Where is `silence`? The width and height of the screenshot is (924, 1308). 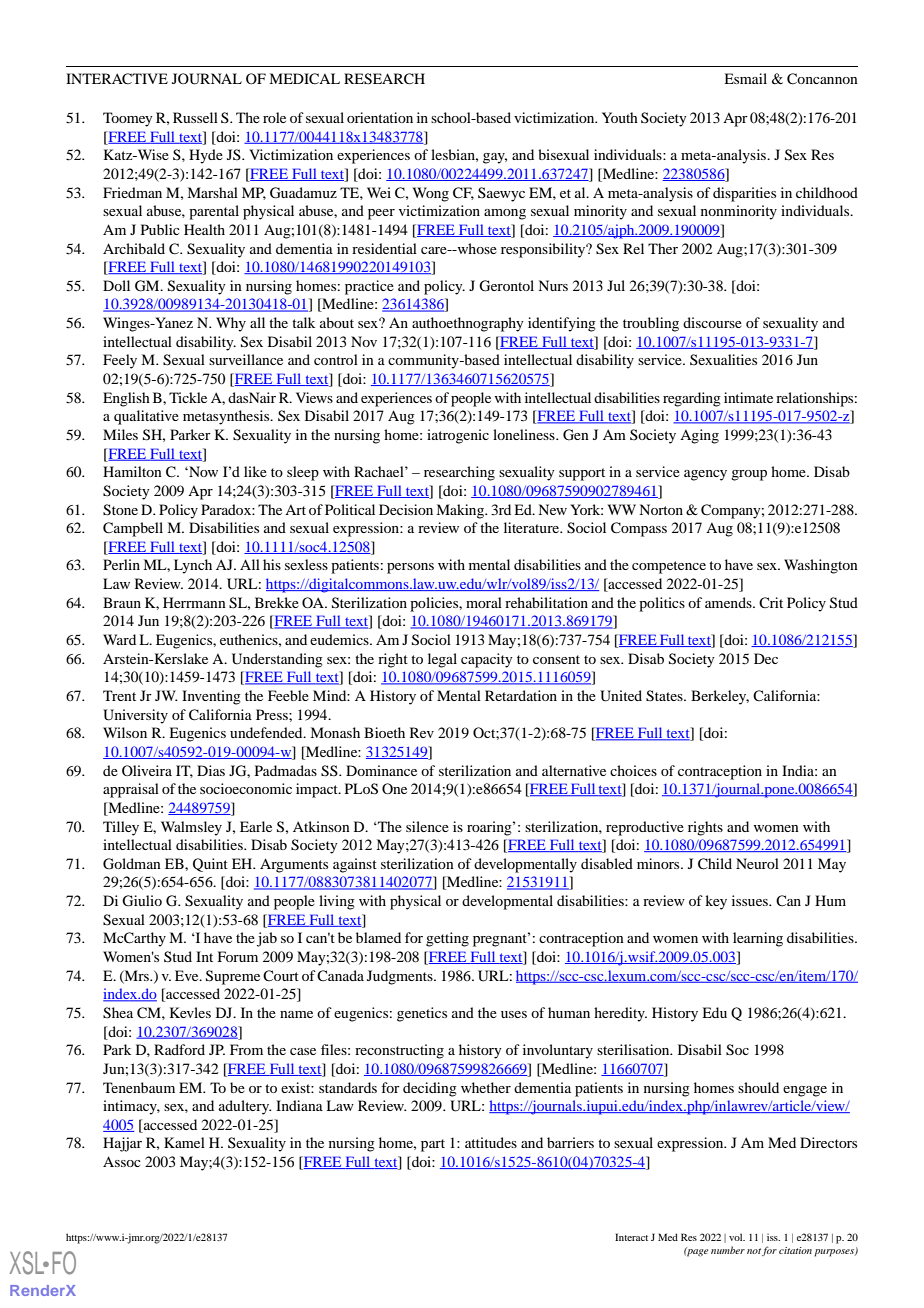
silence is located at coordinates (427, 826).
